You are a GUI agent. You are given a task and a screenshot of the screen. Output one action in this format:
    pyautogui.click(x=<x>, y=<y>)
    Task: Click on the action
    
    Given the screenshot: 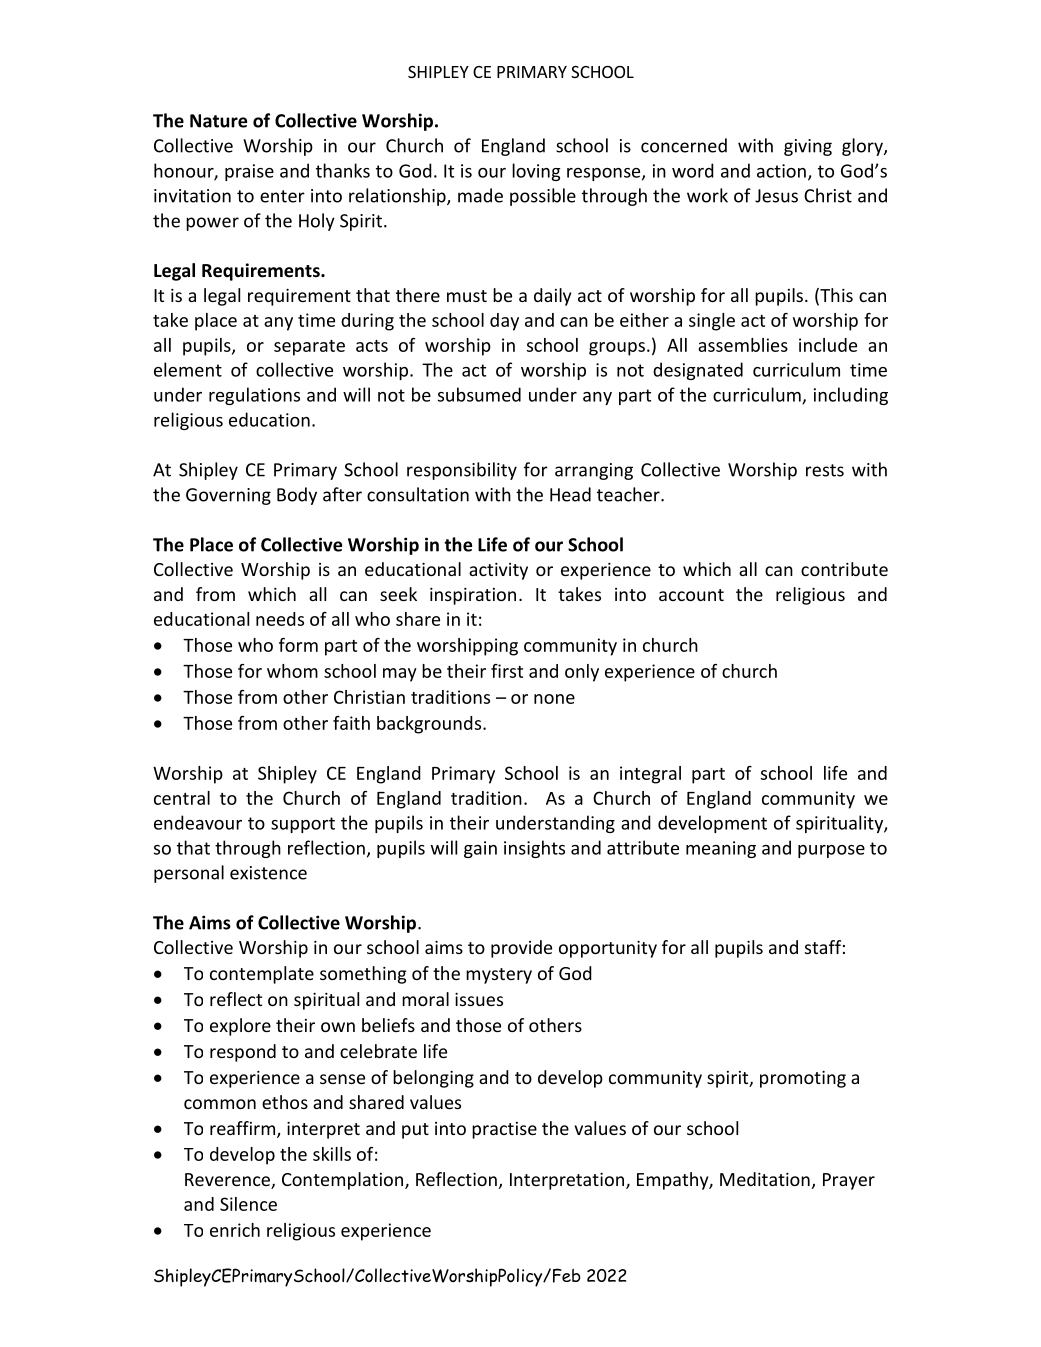 What is the action you would take?
    pyautogui.click(x=781, y=171)
